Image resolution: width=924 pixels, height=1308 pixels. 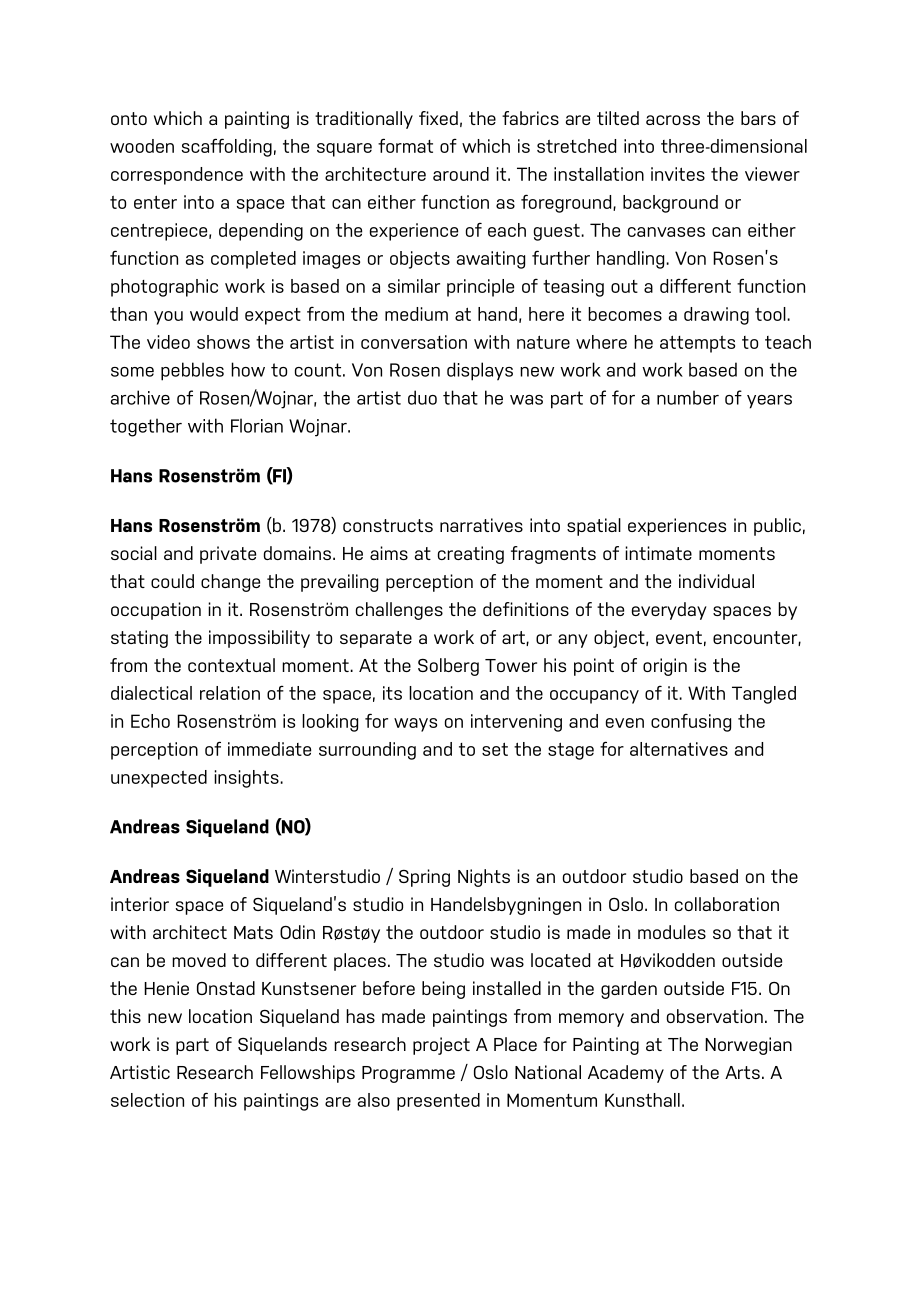 I want to click on scaffolding, so click(x=227, y=147).
